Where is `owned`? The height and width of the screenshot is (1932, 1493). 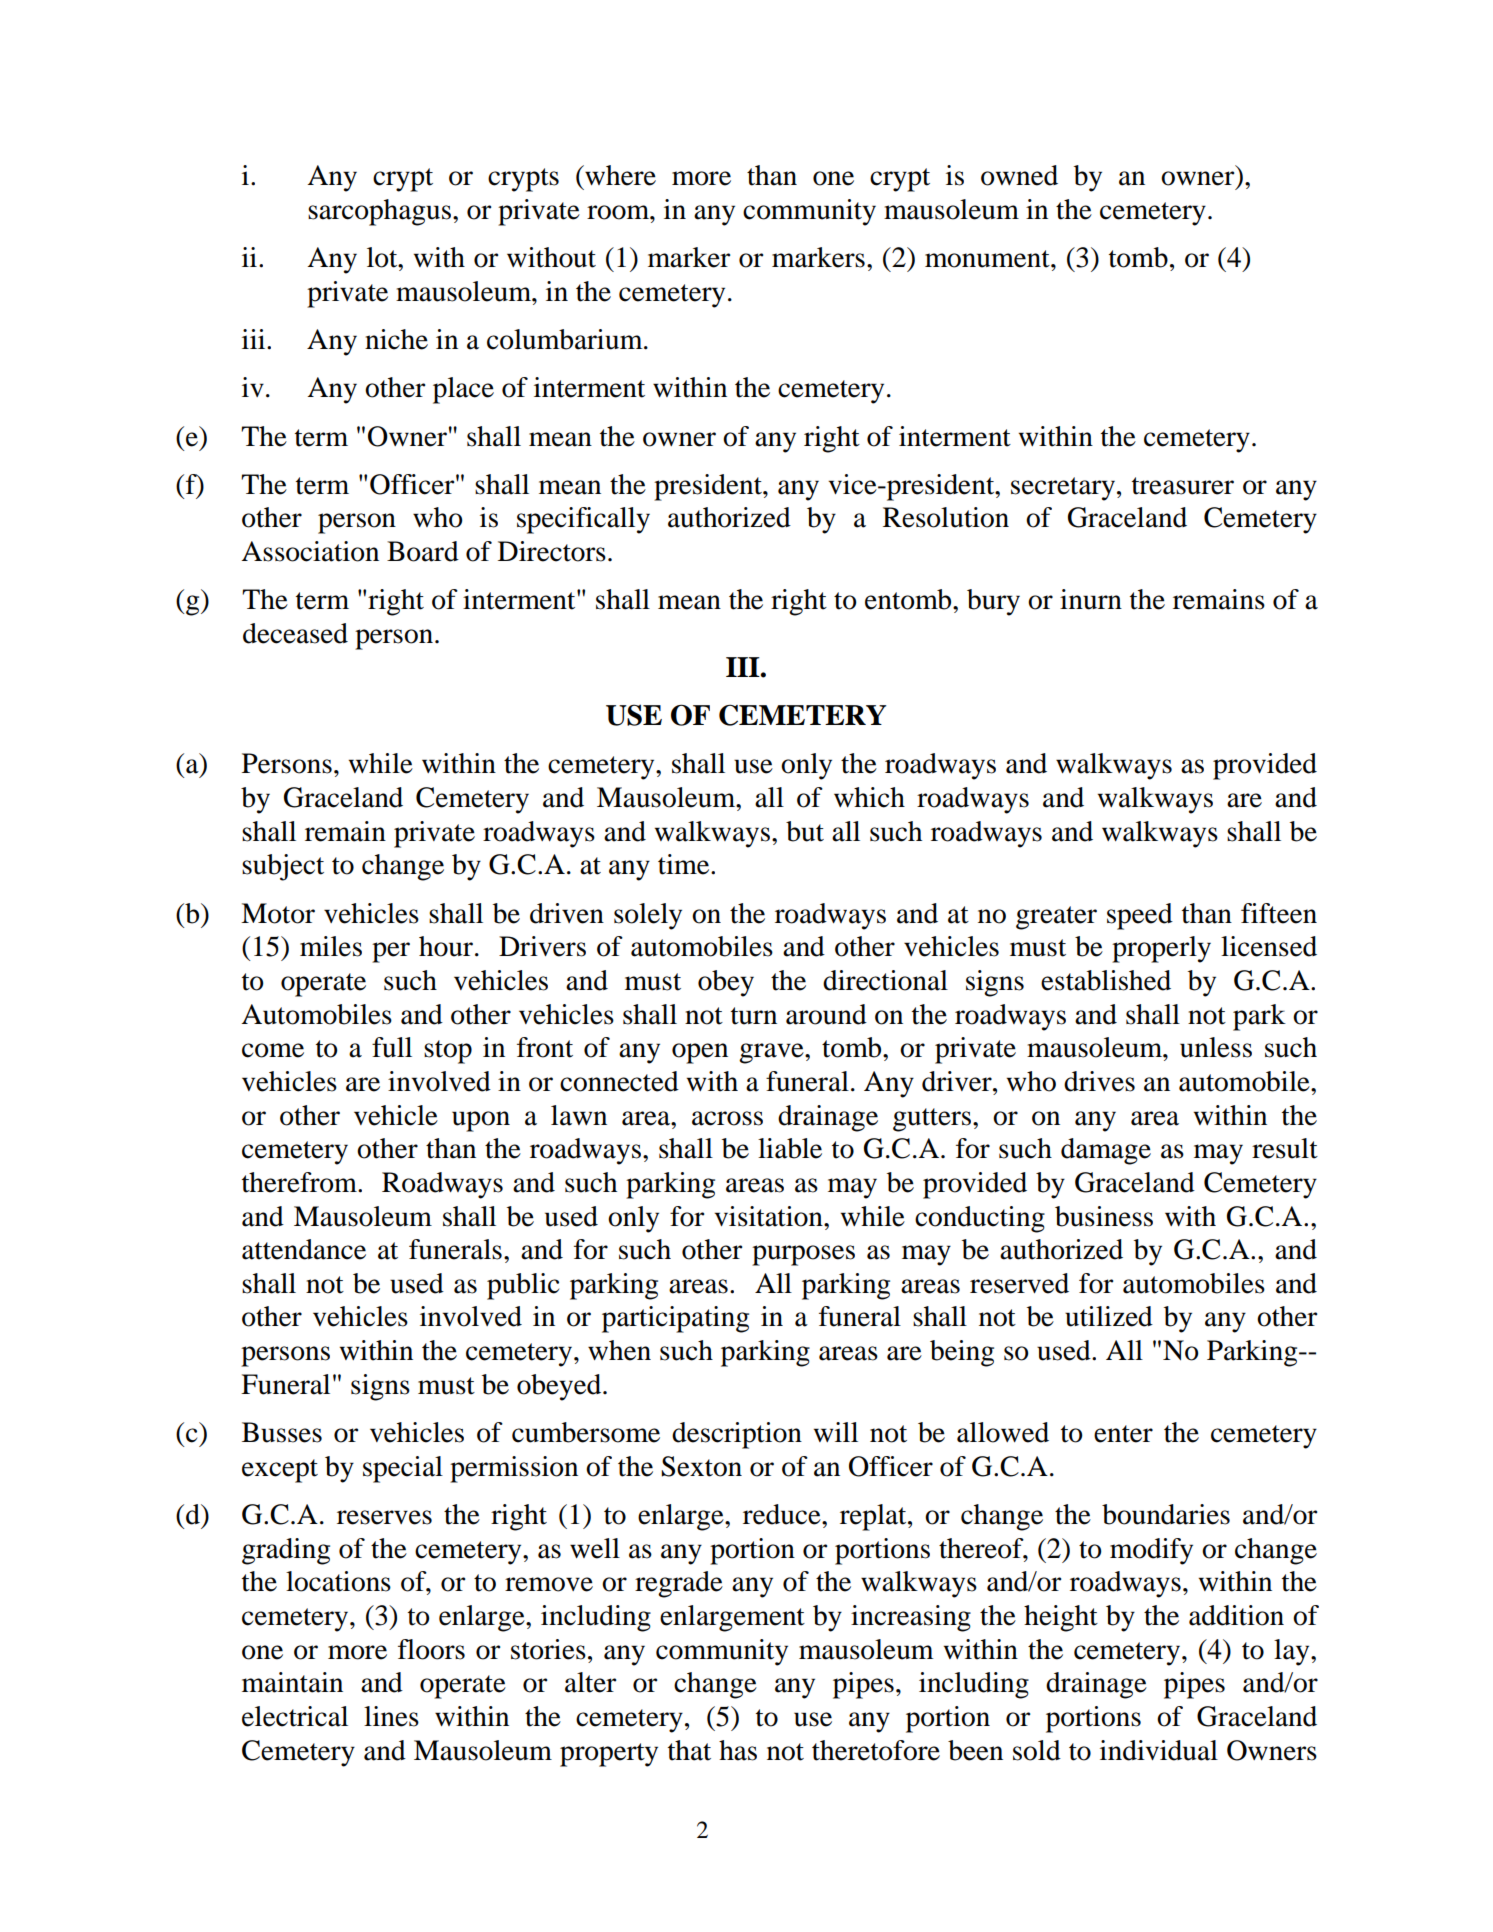
owned is located at coordinates (1019, 175).
